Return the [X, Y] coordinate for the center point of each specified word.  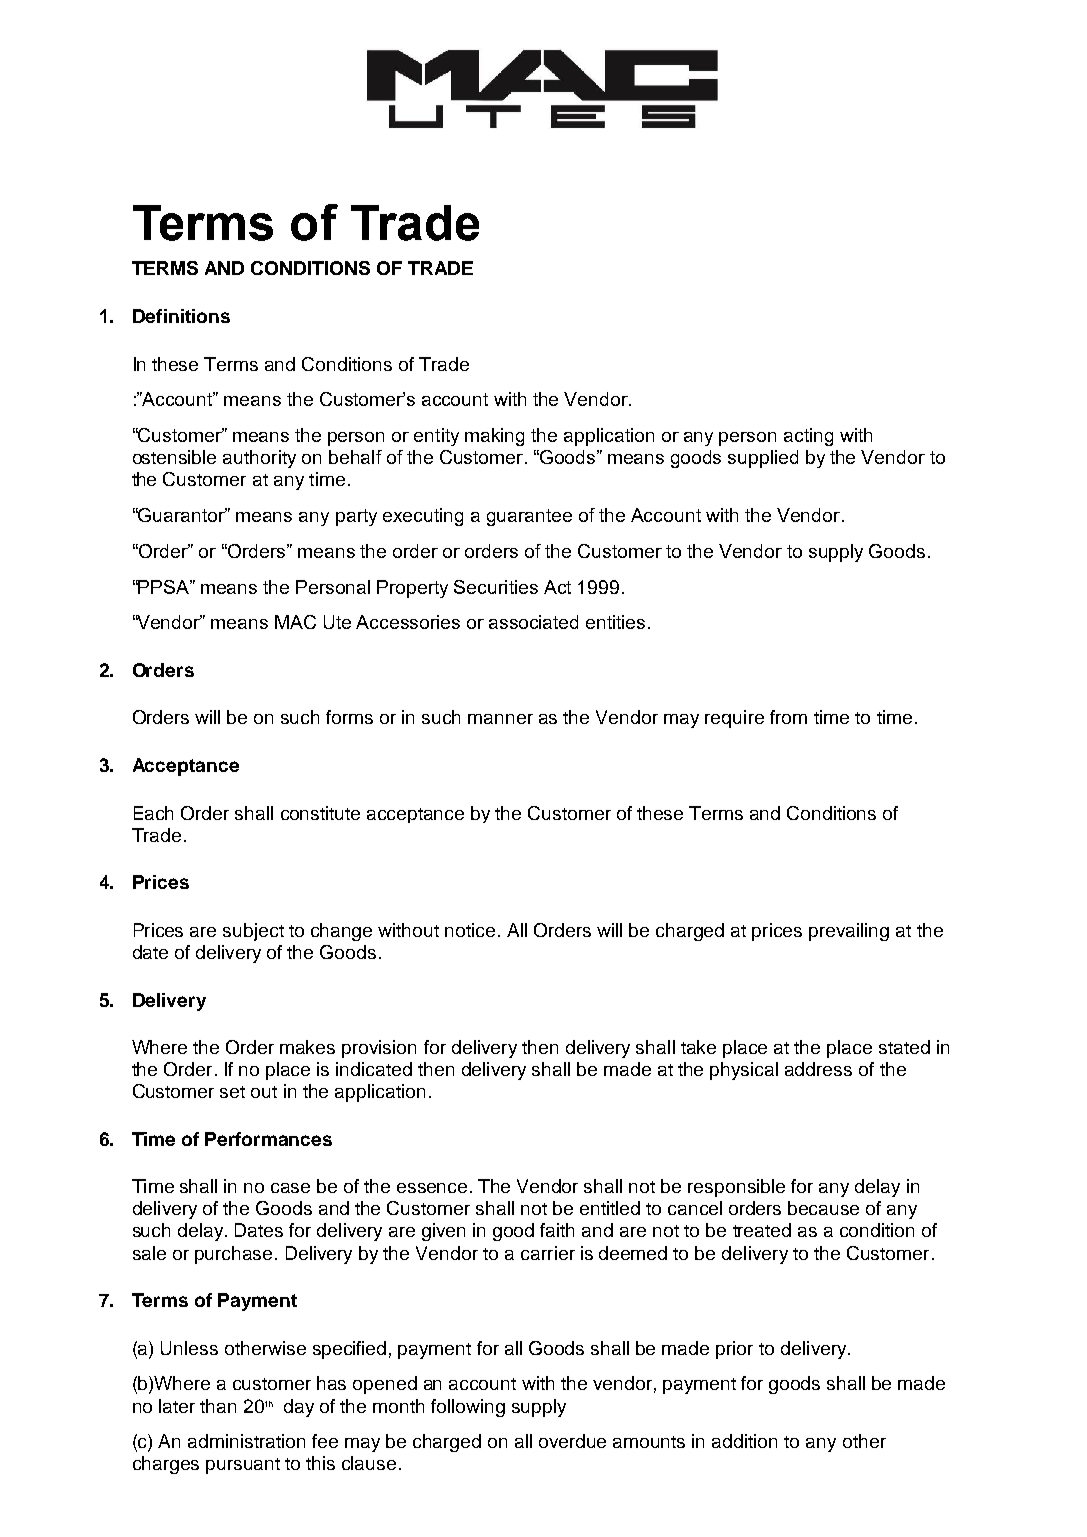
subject [253, 932]
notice [470, 930]
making [494, 437]
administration [246, 1441]
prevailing [849, 932]
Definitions [181, 316]
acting [808, 437]
